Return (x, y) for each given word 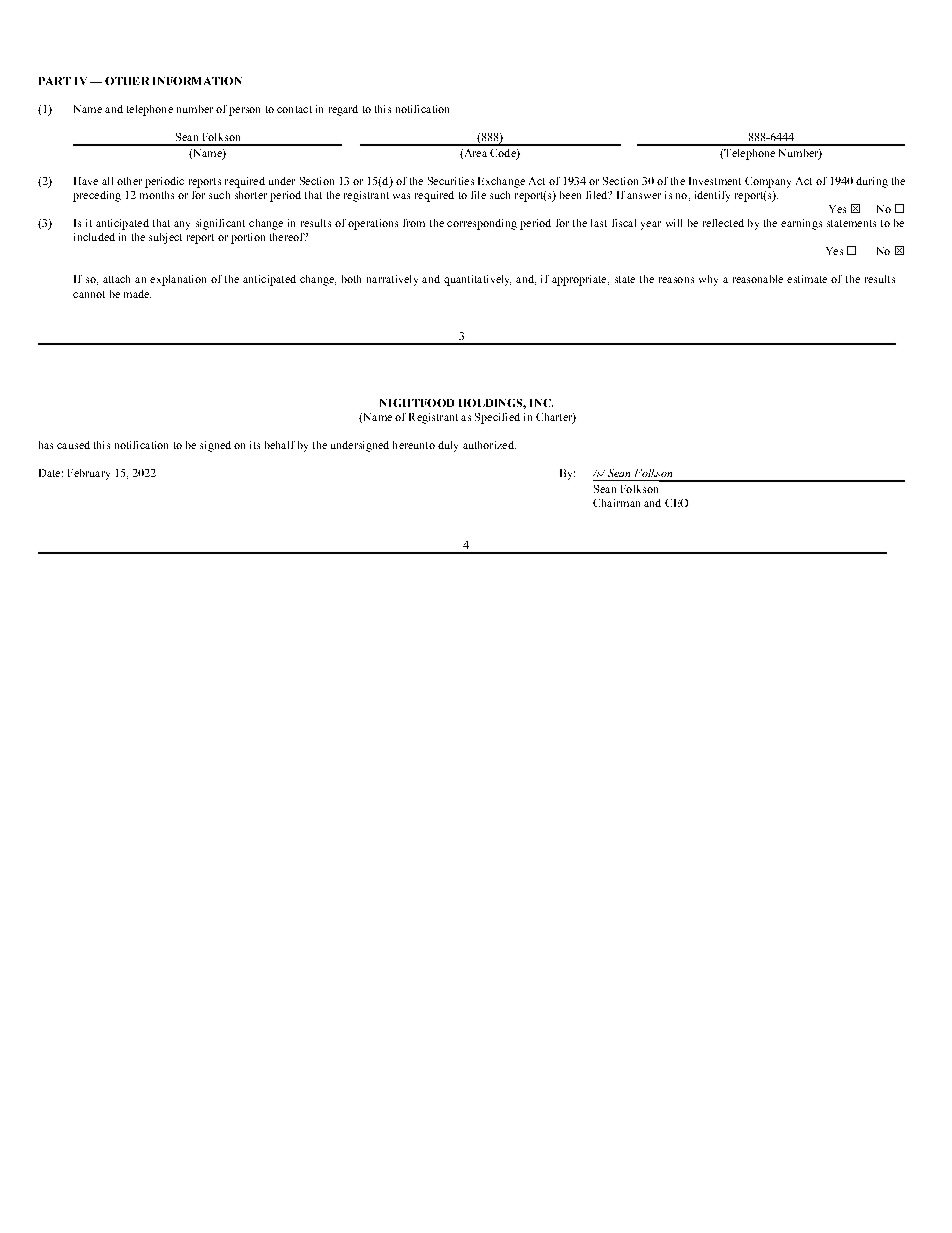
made (137, 294)
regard (343, 110)
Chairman (616, 503)
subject (165, 238)
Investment (715, 181)
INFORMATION (197, 81)
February (89, 474)
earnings (801, 224)
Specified (497, 418)
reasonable (758, 279)
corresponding (482, 224)
